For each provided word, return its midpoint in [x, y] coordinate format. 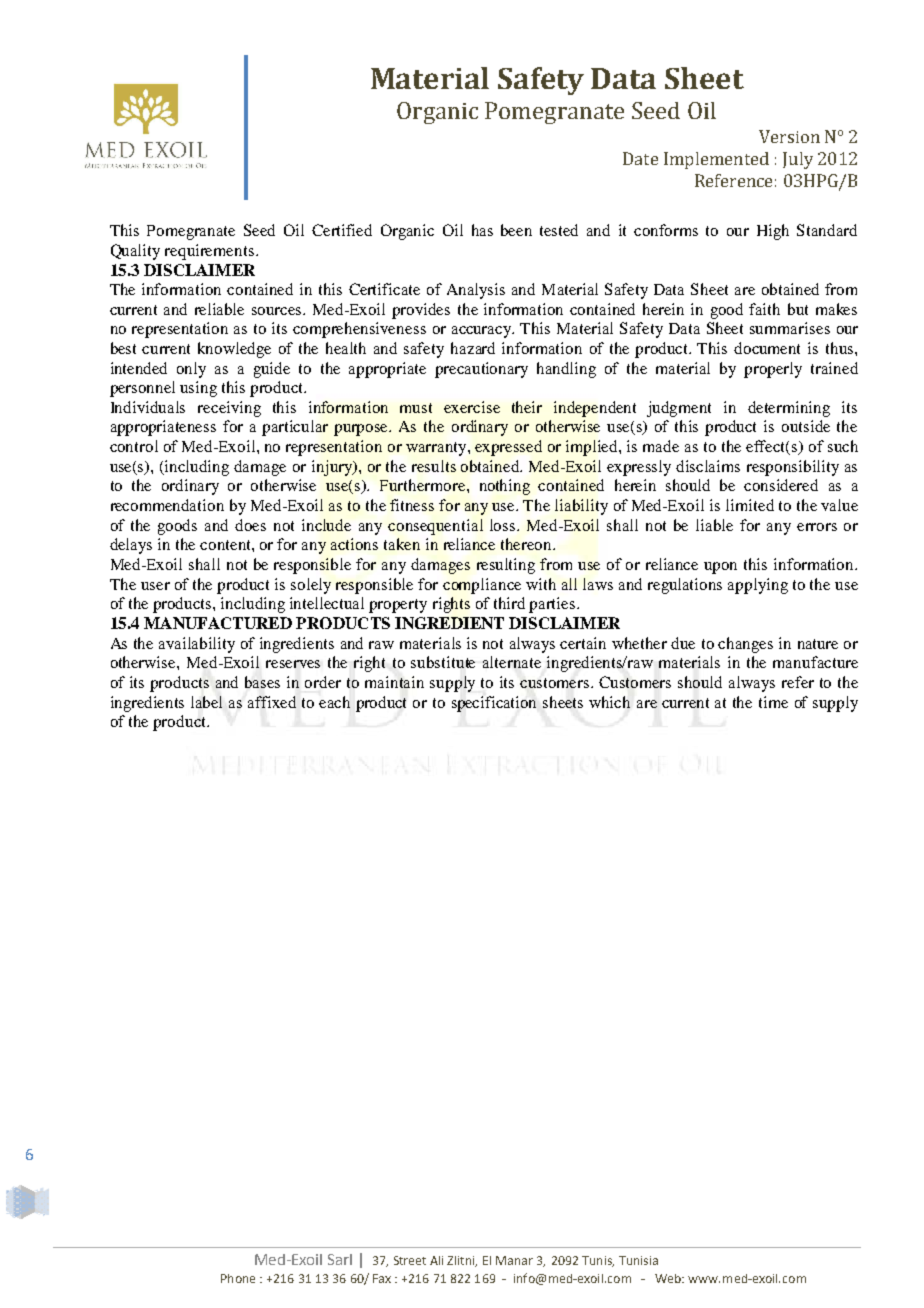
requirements [209, 252]
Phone [238, 1278]
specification [494, 704]
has [482, 230]
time [773, 702]
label [206, 702]
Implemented [716, 160]
